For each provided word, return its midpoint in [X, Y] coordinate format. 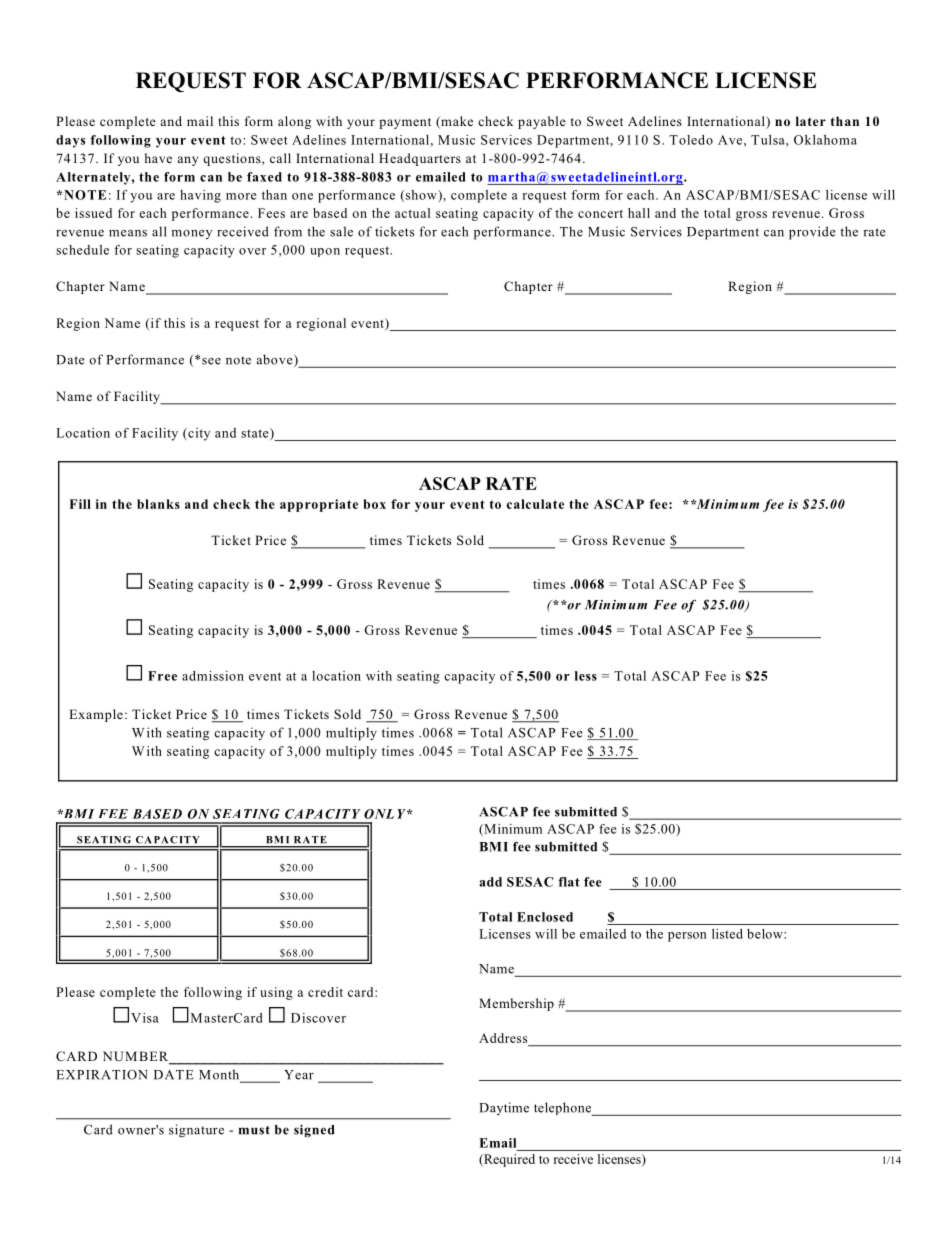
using [276, 993]
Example [96, 715]
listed [727, 934]
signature [196, 1131]
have [158, 158]
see [211, 361]
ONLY [386, 814]
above [276, 360]
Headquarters [420, 159]
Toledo [691, 140]
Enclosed [545, 917]
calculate [535, 504]
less [586, 676]
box [374, 504]
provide [812, 233]
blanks [158, 504]
